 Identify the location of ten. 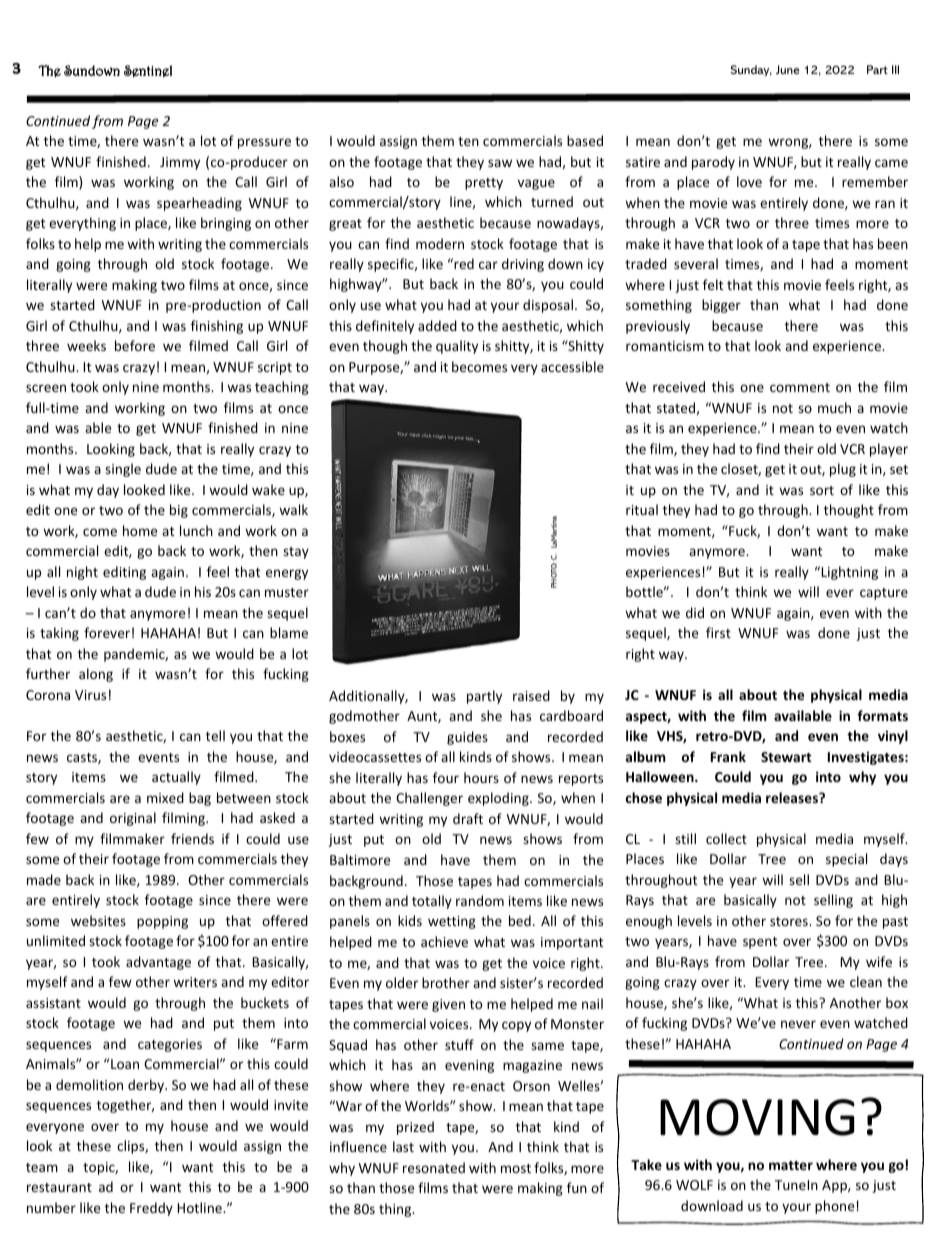
(468, 141).
